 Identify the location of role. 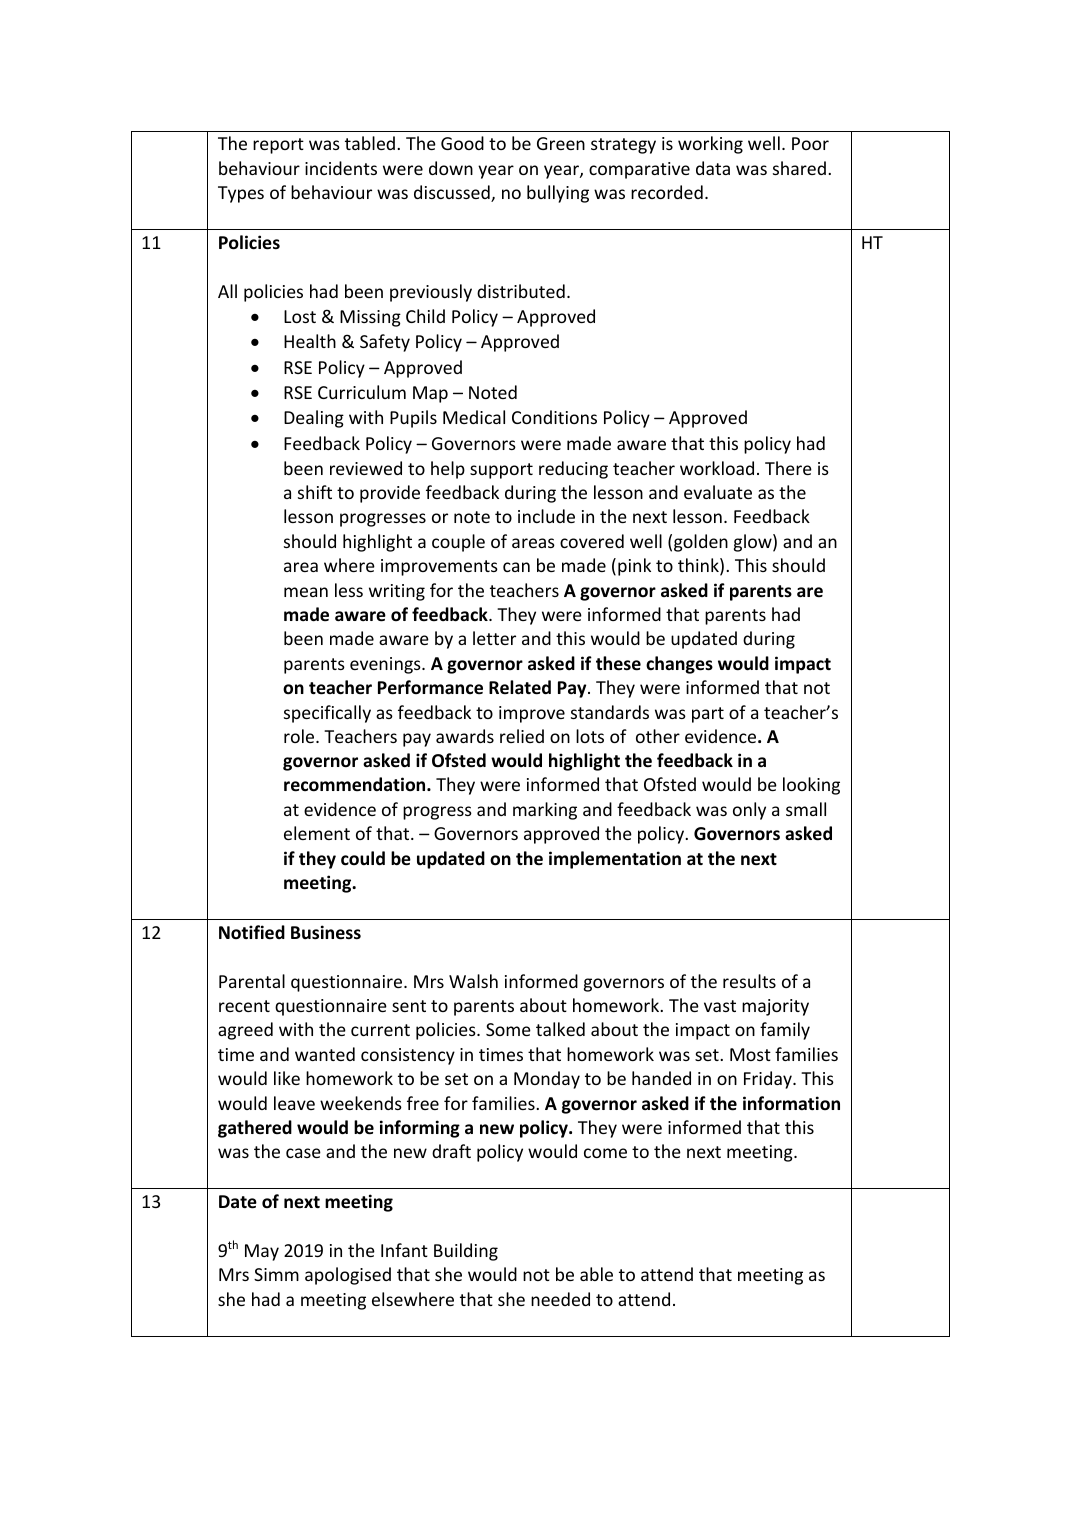
(300, 736).
